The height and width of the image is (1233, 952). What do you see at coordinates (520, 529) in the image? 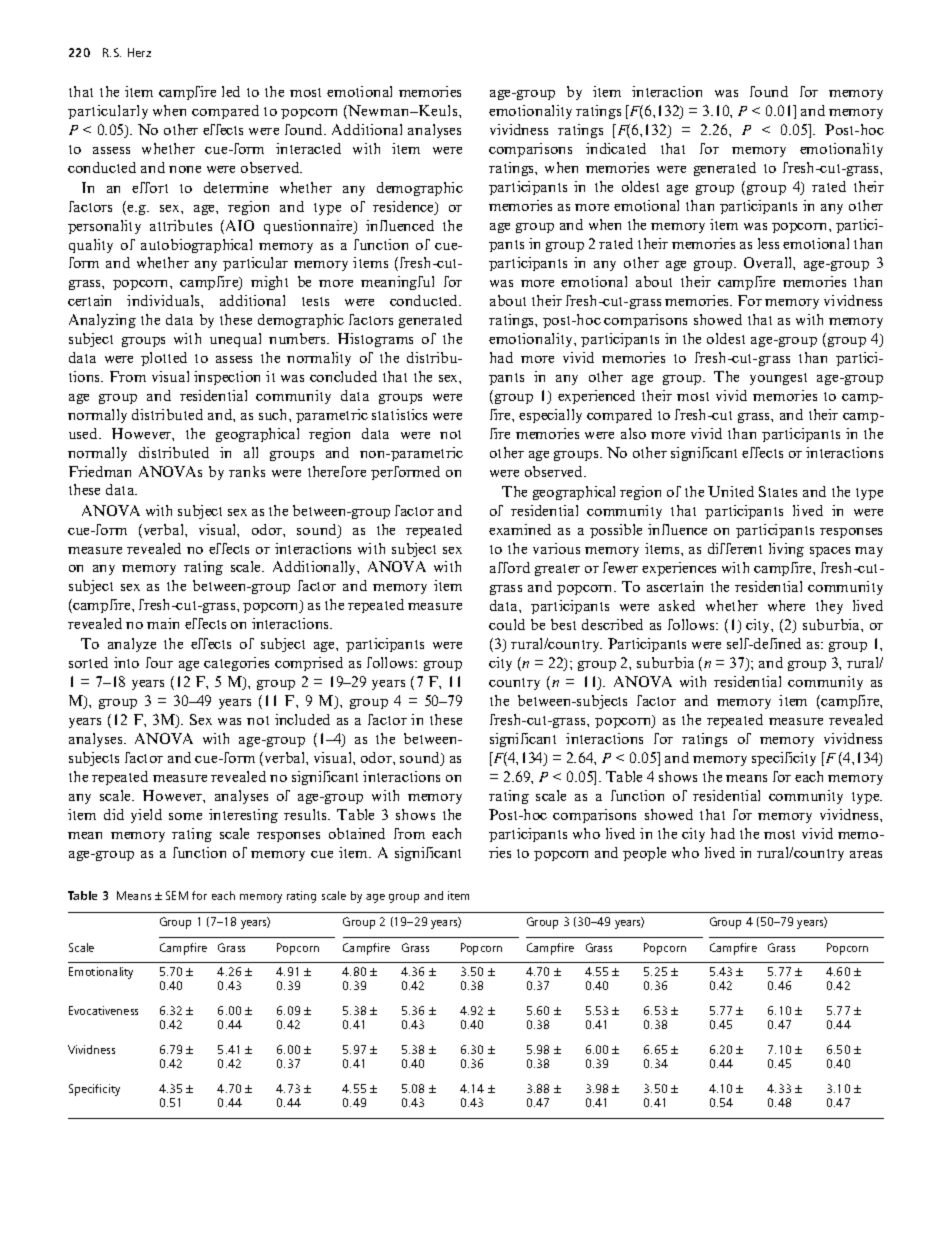
I see `examined` at bounding box center [520, 529].
